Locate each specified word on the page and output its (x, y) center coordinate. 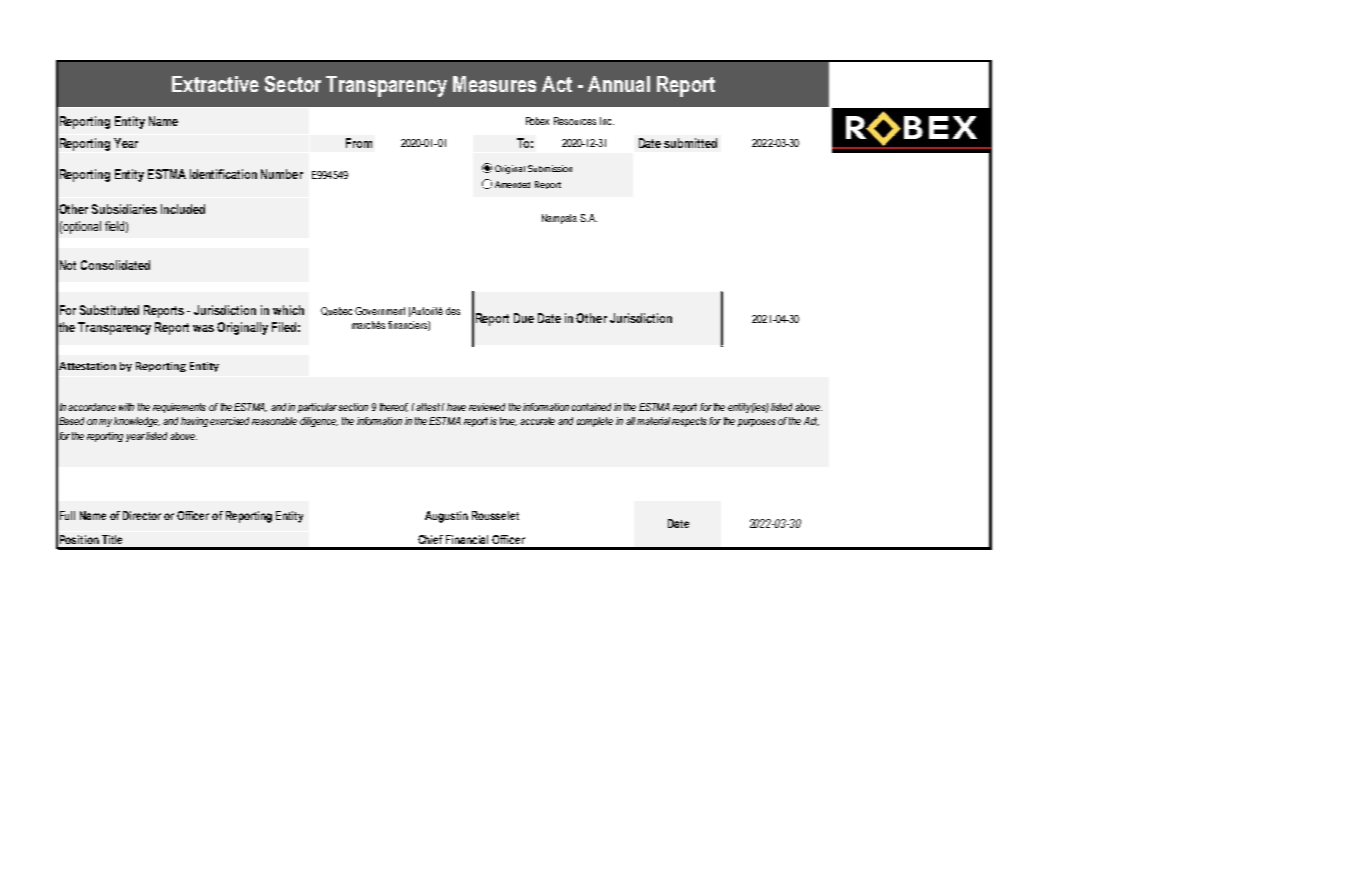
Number (282, 174)
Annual (619, 84)
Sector (293, 84)
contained (591, 407)
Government (380, 311)
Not (68, 265)
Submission (550, 168)
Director (142, 515)
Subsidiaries (124, 209)
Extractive (215, 84)
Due (524, 318)
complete (595, 422)
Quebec (336, 311)
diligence (319, 422)
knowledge (137, 422)
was (203, 328)
